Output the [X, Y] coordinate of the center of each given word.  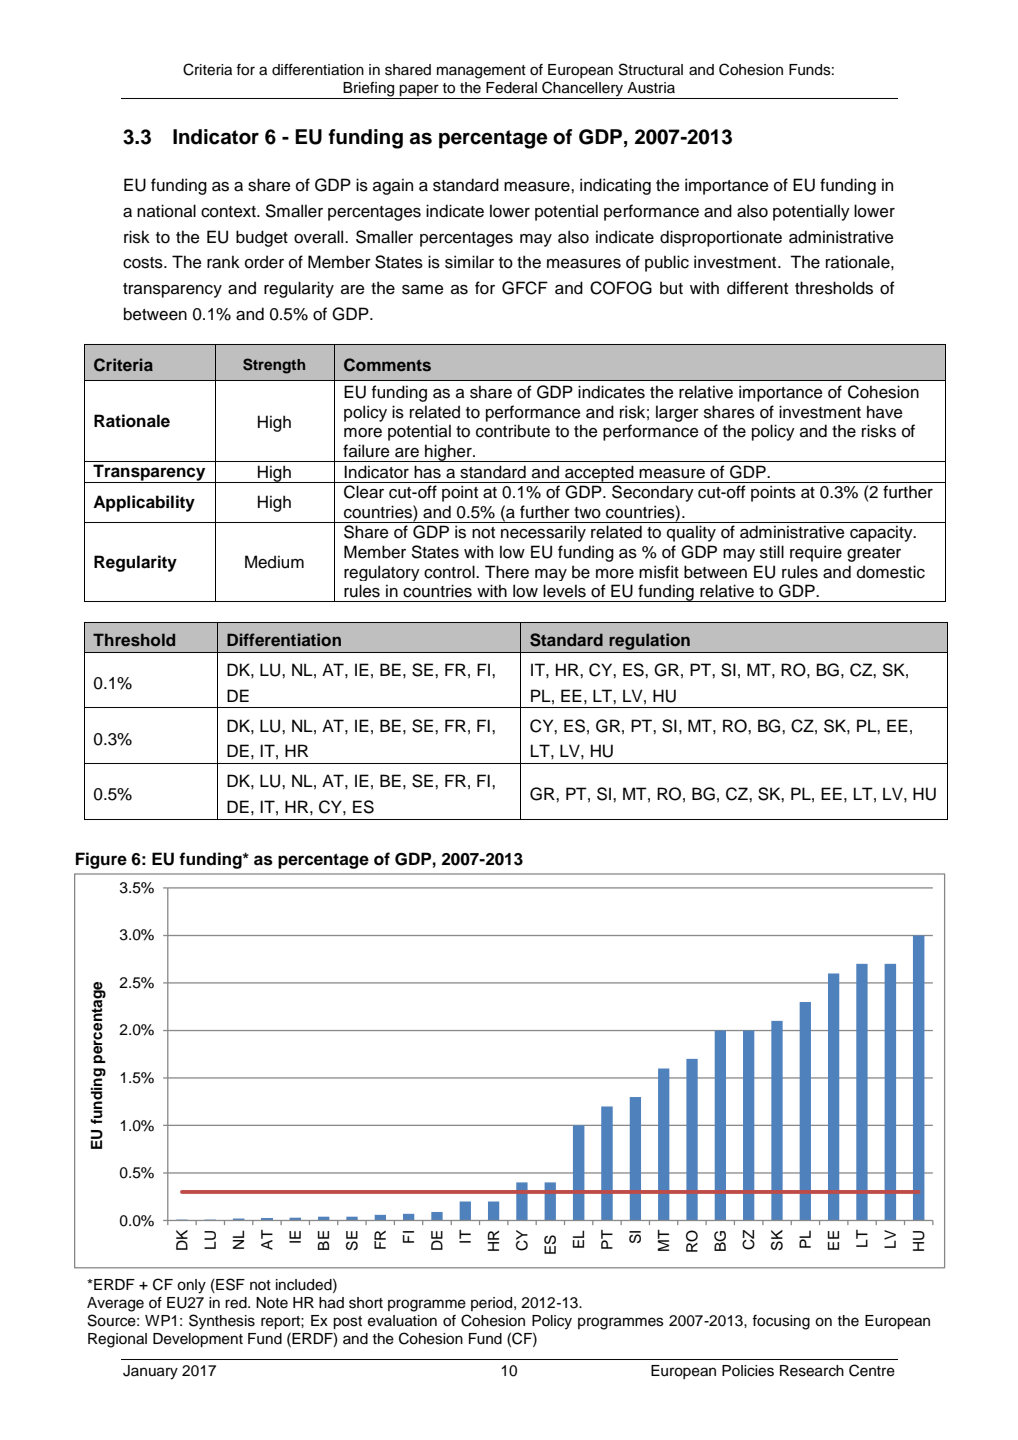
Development [198, 1340]
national [166, 211]
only [191, 1286]
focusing [781, 1322]
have [885, 412]
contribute [513, 431]
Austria [651, 88]
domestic [891, 572]
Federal [511, 88]
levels [564, 591]
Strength [274, 366]
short [366, 1303]
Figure [101, 860]
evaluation [402, 1321]
